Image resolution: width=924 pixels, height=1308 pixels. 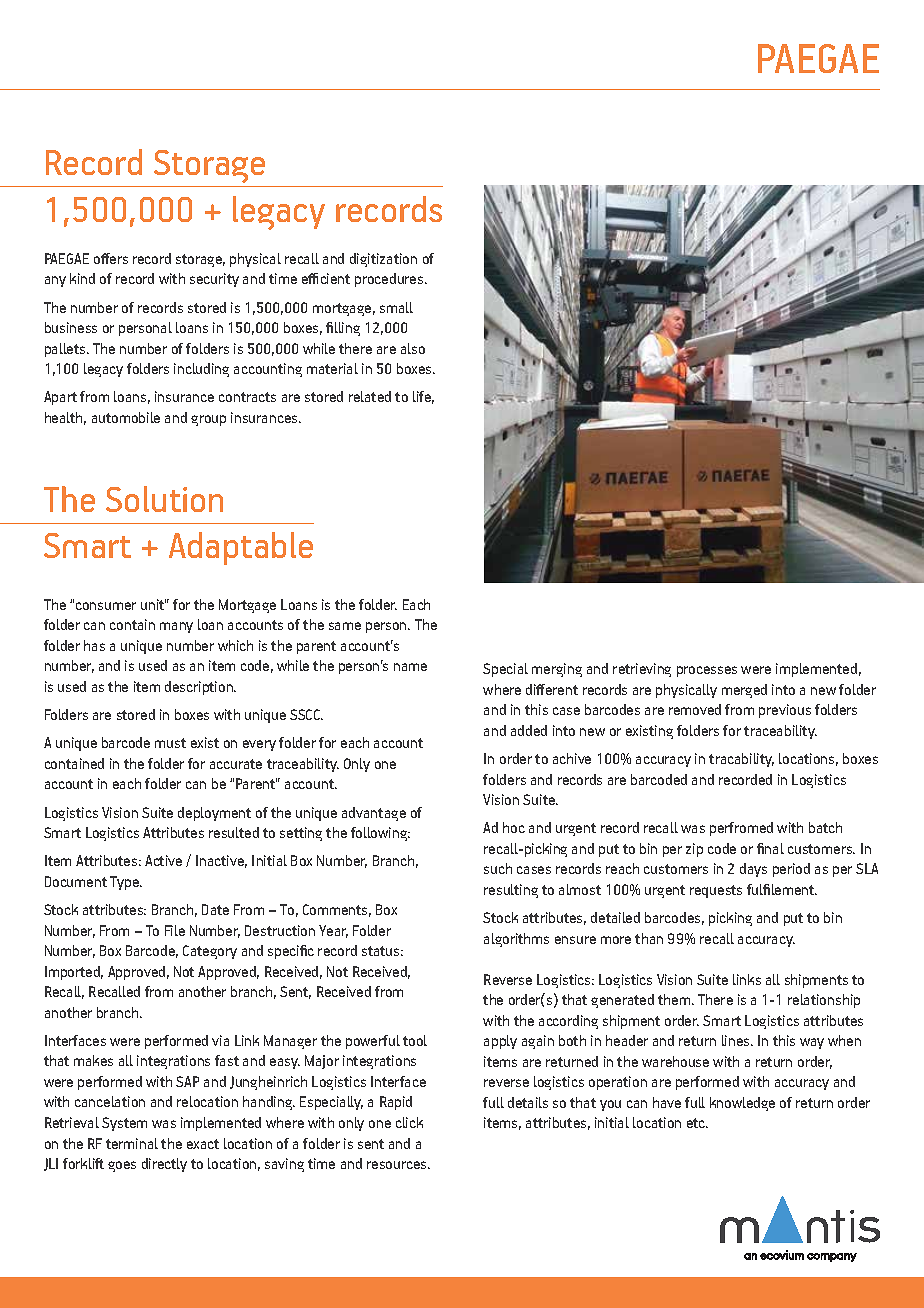 What do you see at coordinates (390, 280) in the screenshot?
I see `procedures` at bounding box center [390, 280].
